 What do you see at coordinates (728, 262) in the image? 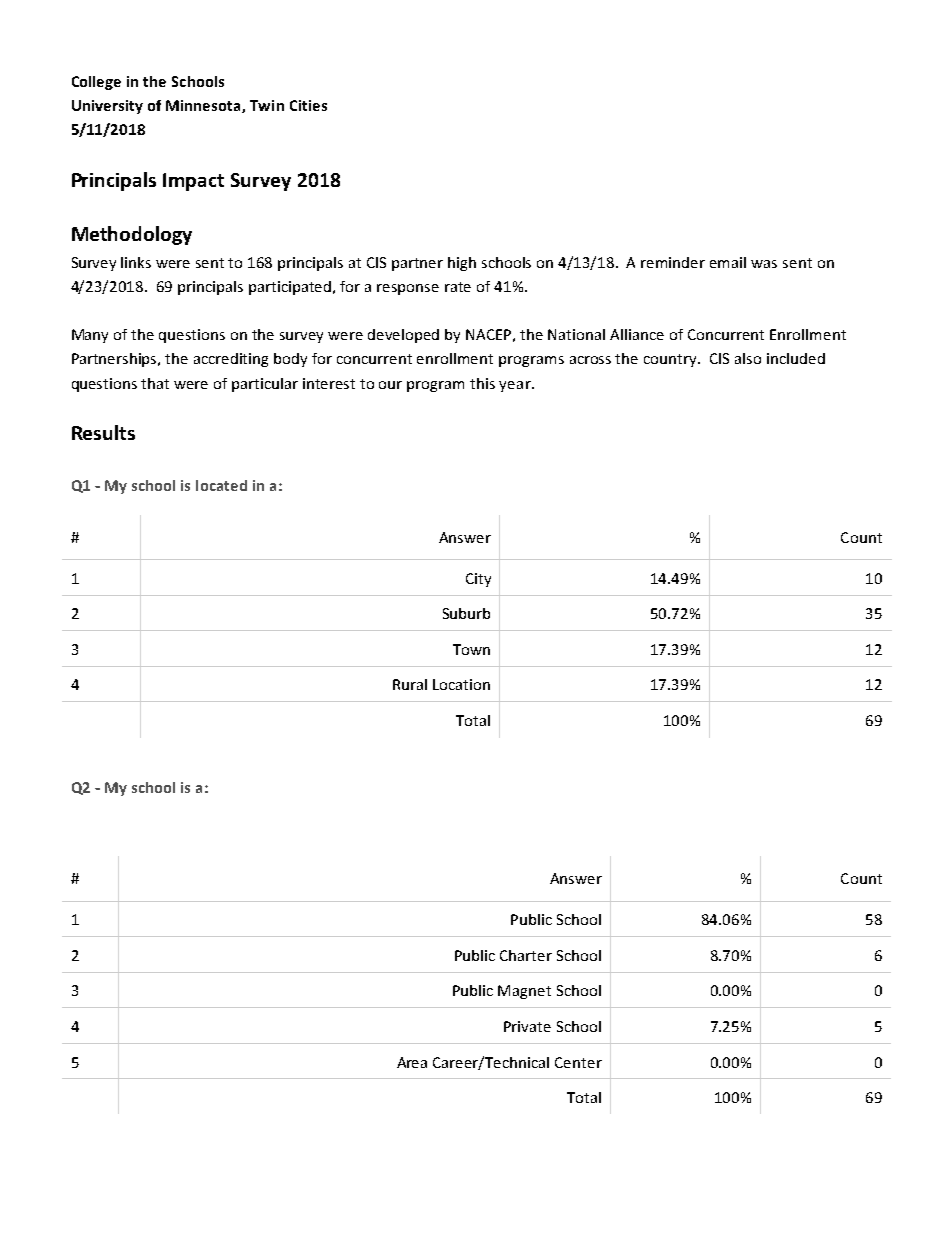
I see `email` at bounding box center [728, 262].
